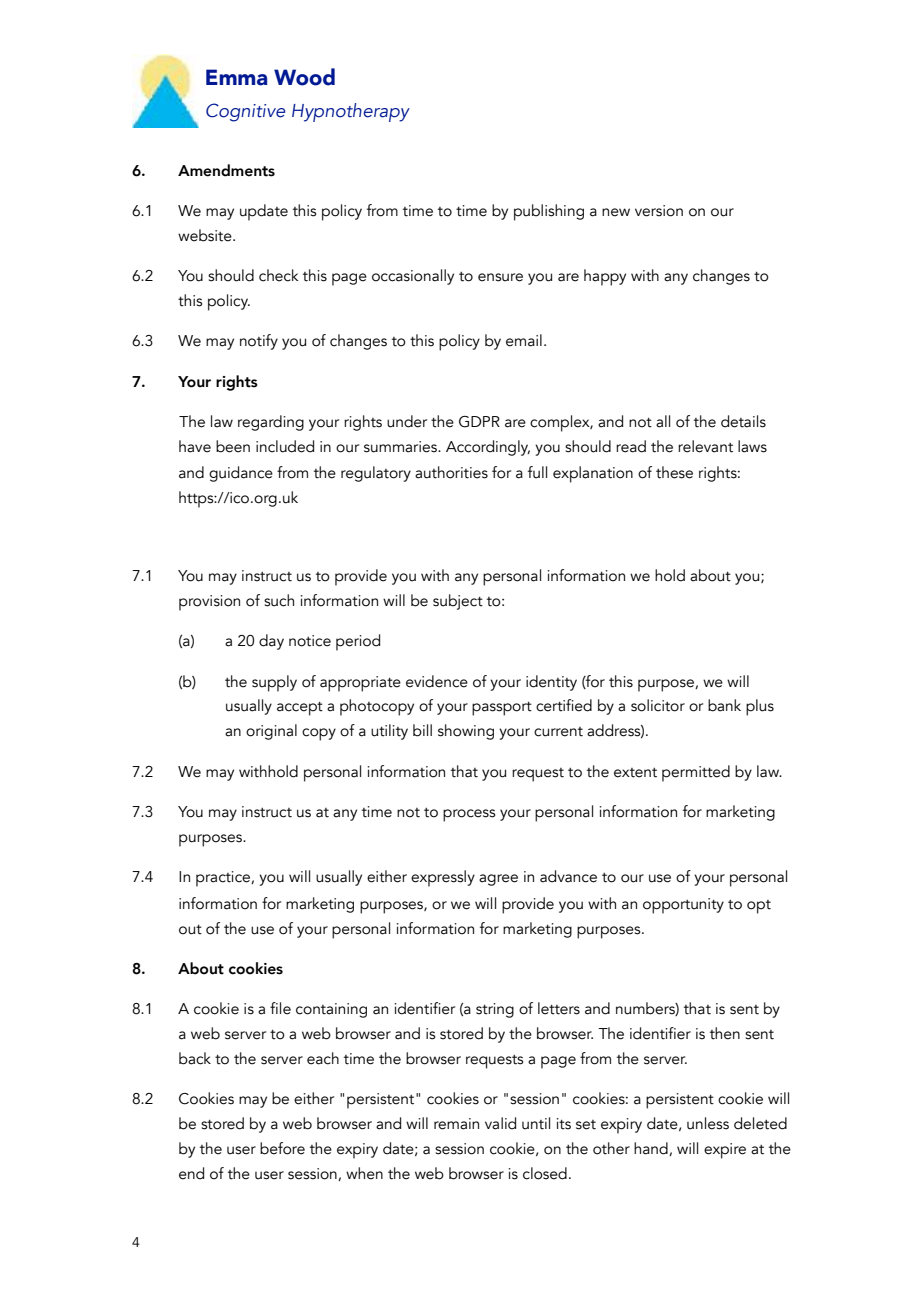 Image resolution: width=924 pixels, height=1308 pixels. What do you see at coordinates (724, 705) in the page?
I see `bank` at bounding box center [724, 705].
